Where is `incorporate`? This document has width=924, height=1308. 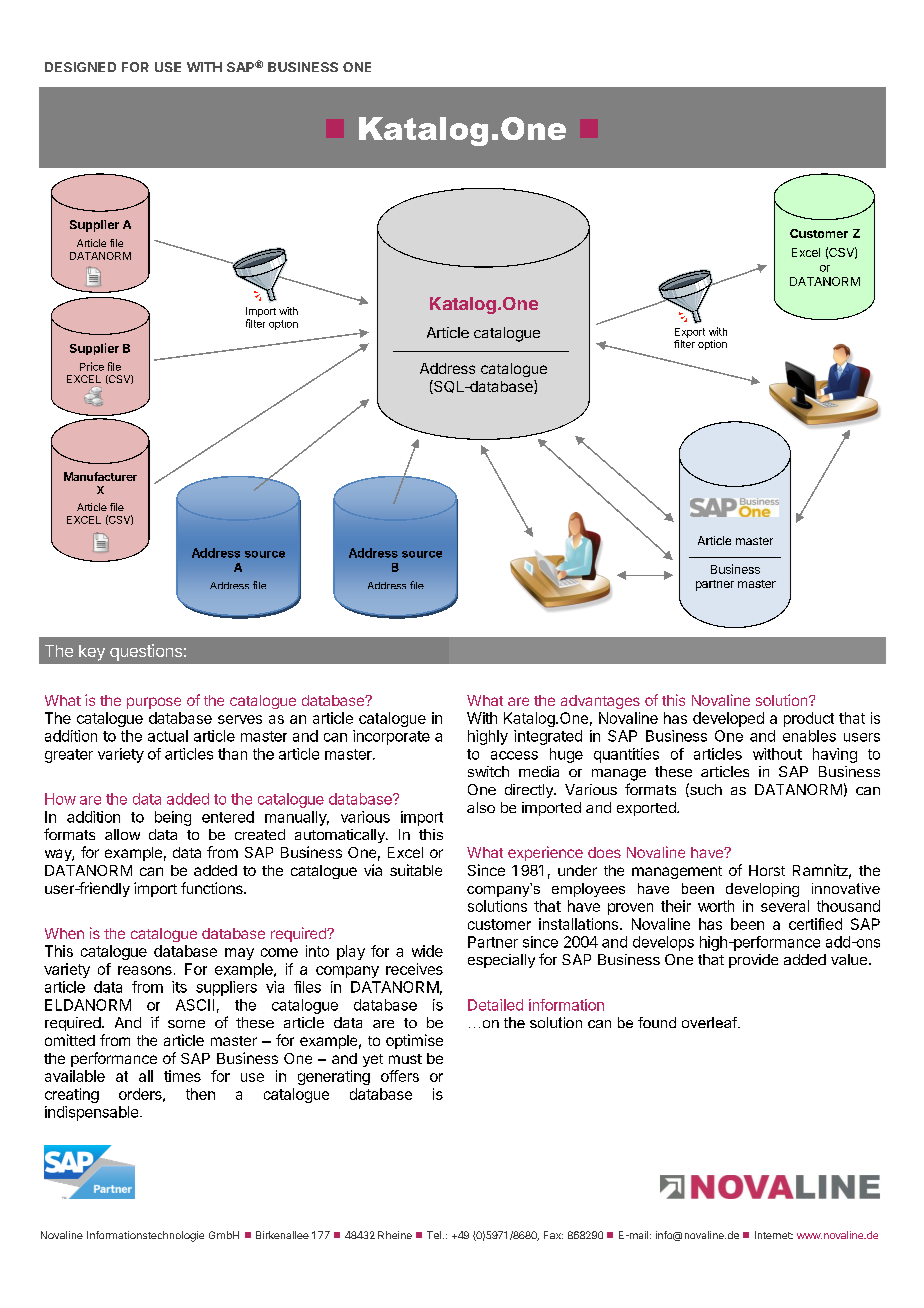
incorporate is located at coordinates (391, 737).
